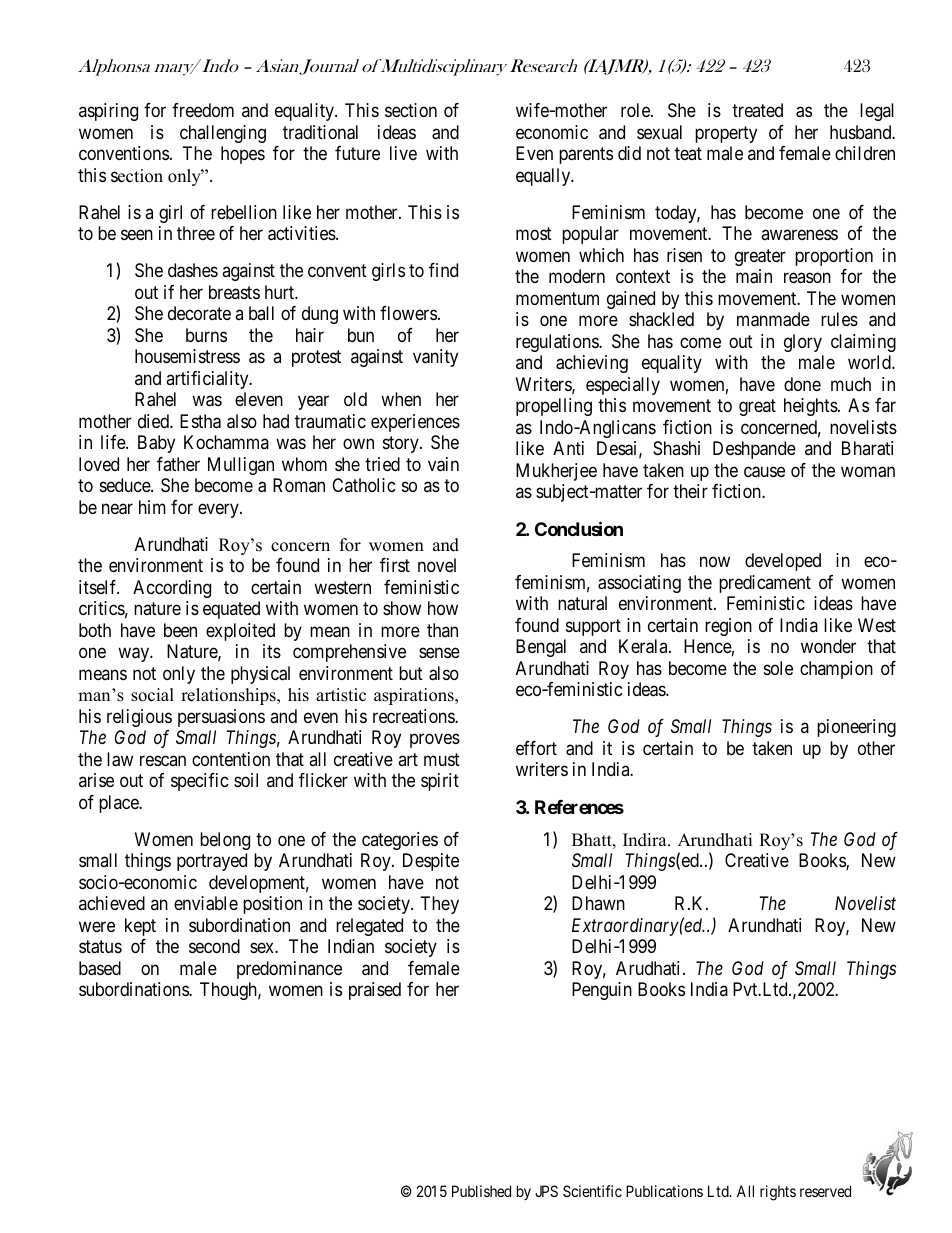 The image size is (952, 1233). Describe the element at coordinates (178, 464) in the screenshot. I see `father` at that location.
